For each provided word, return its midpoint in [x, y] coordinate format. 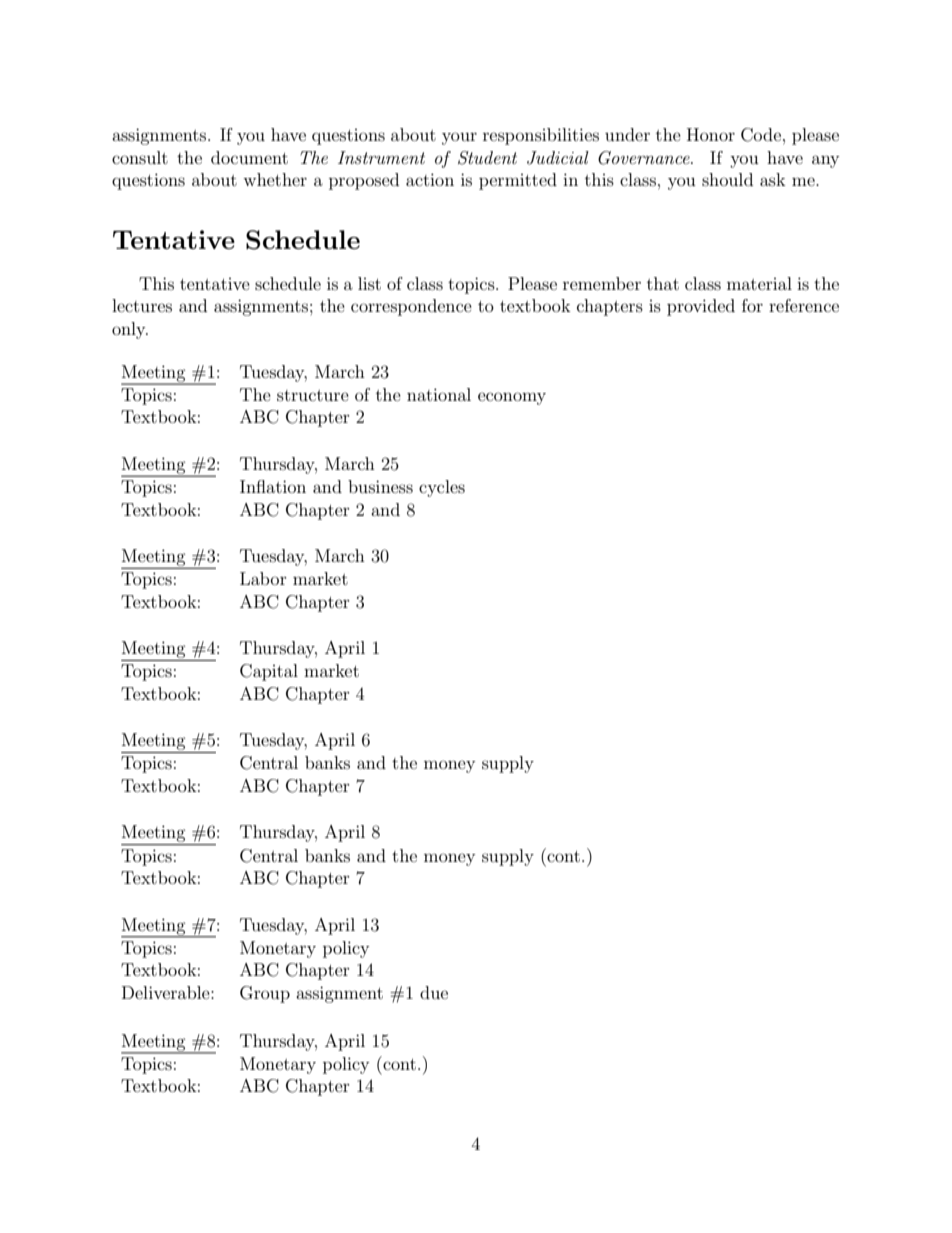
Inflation [273, 486]
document [249, 157]
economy [512, 398]
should [727, 179]
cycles [442, 488]
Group [265, 994]
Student [487, 158]
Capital [269, 672]
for [752, 305]
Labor [263, 578]
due [434, 992]
